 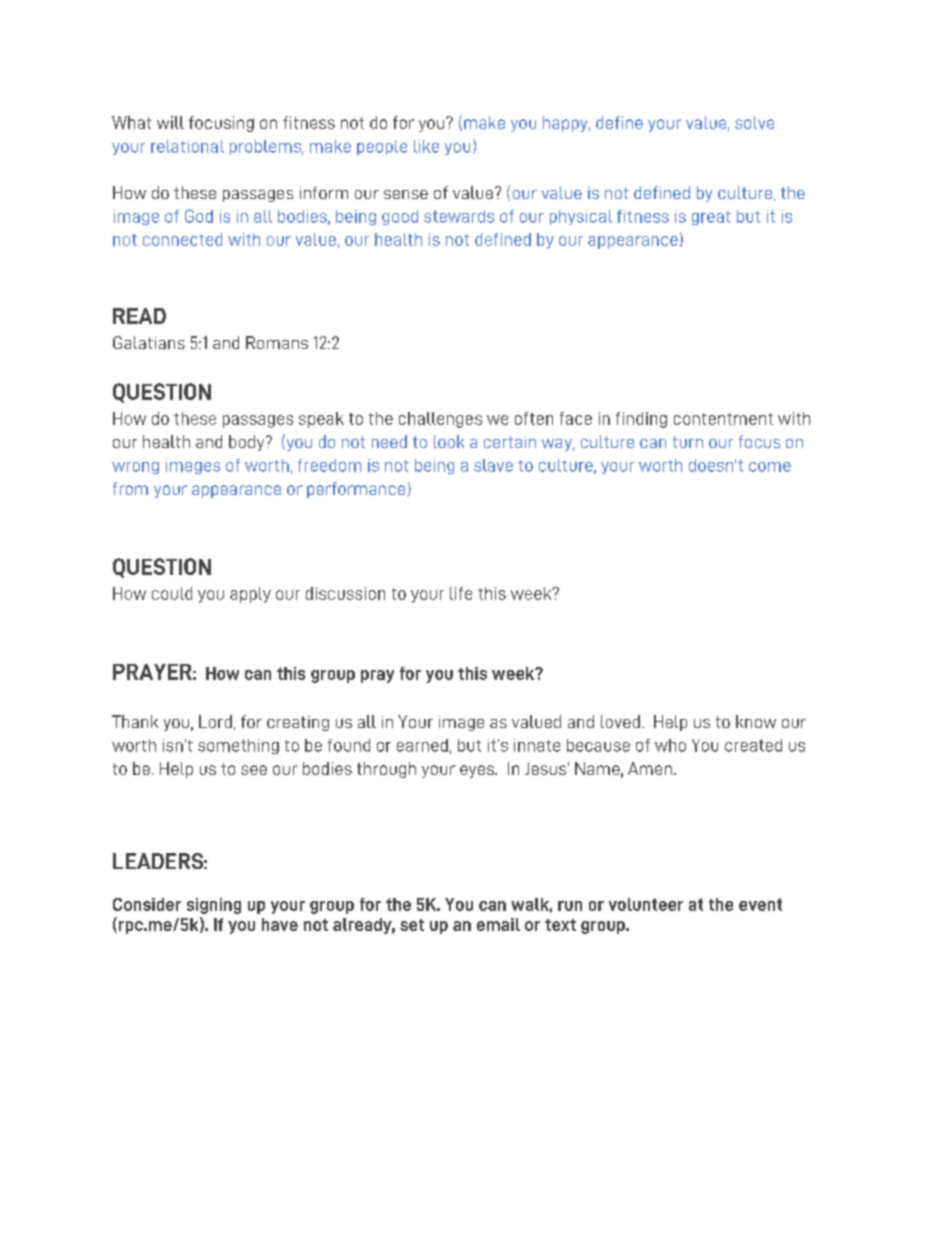 What do you see at coordinates (461, 593) in the screenshot?
I see `life` at bounding box center [461, 593].
